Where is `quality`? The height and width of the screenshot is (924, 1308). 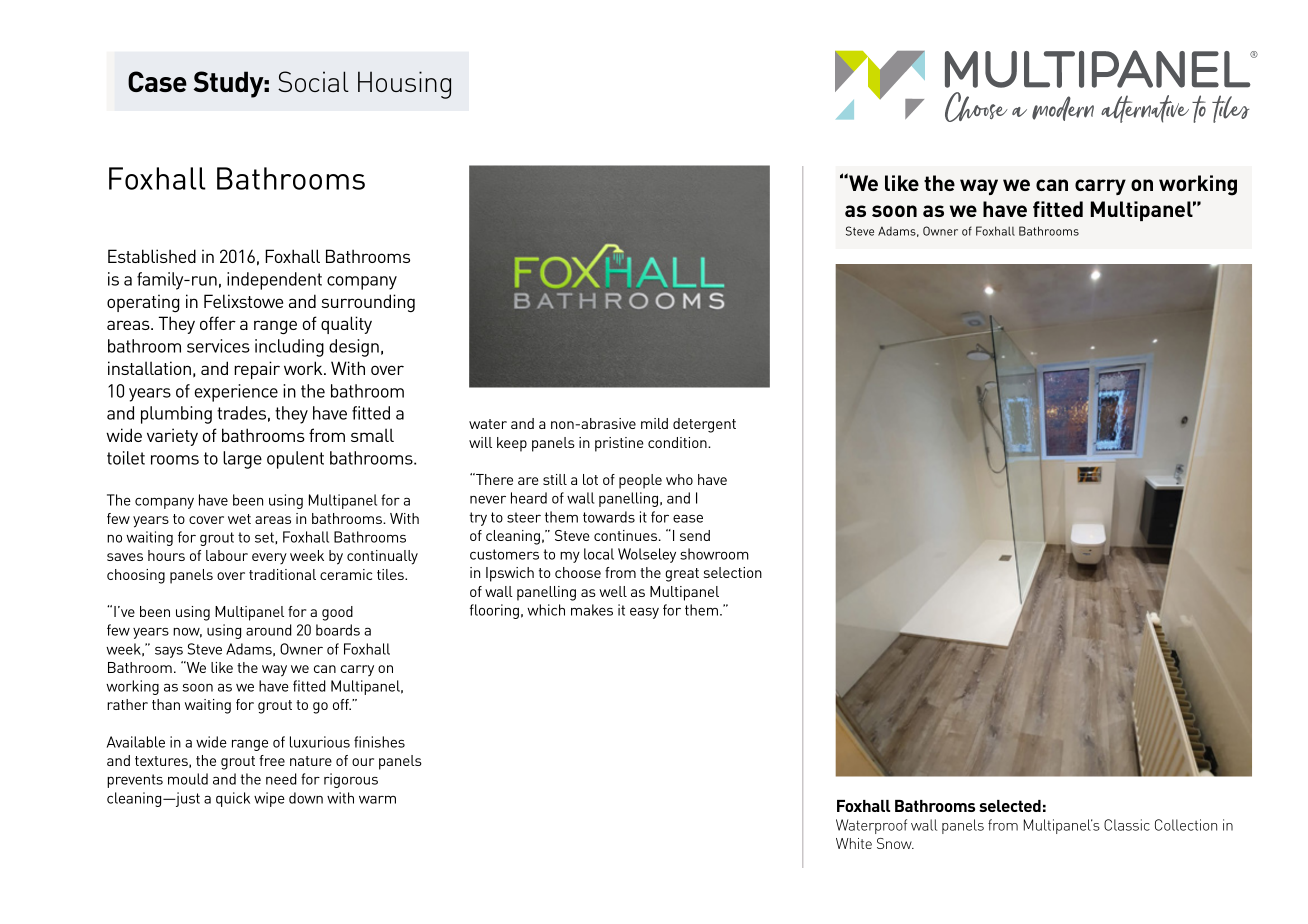 quality is located at coordinates (346, 325).
